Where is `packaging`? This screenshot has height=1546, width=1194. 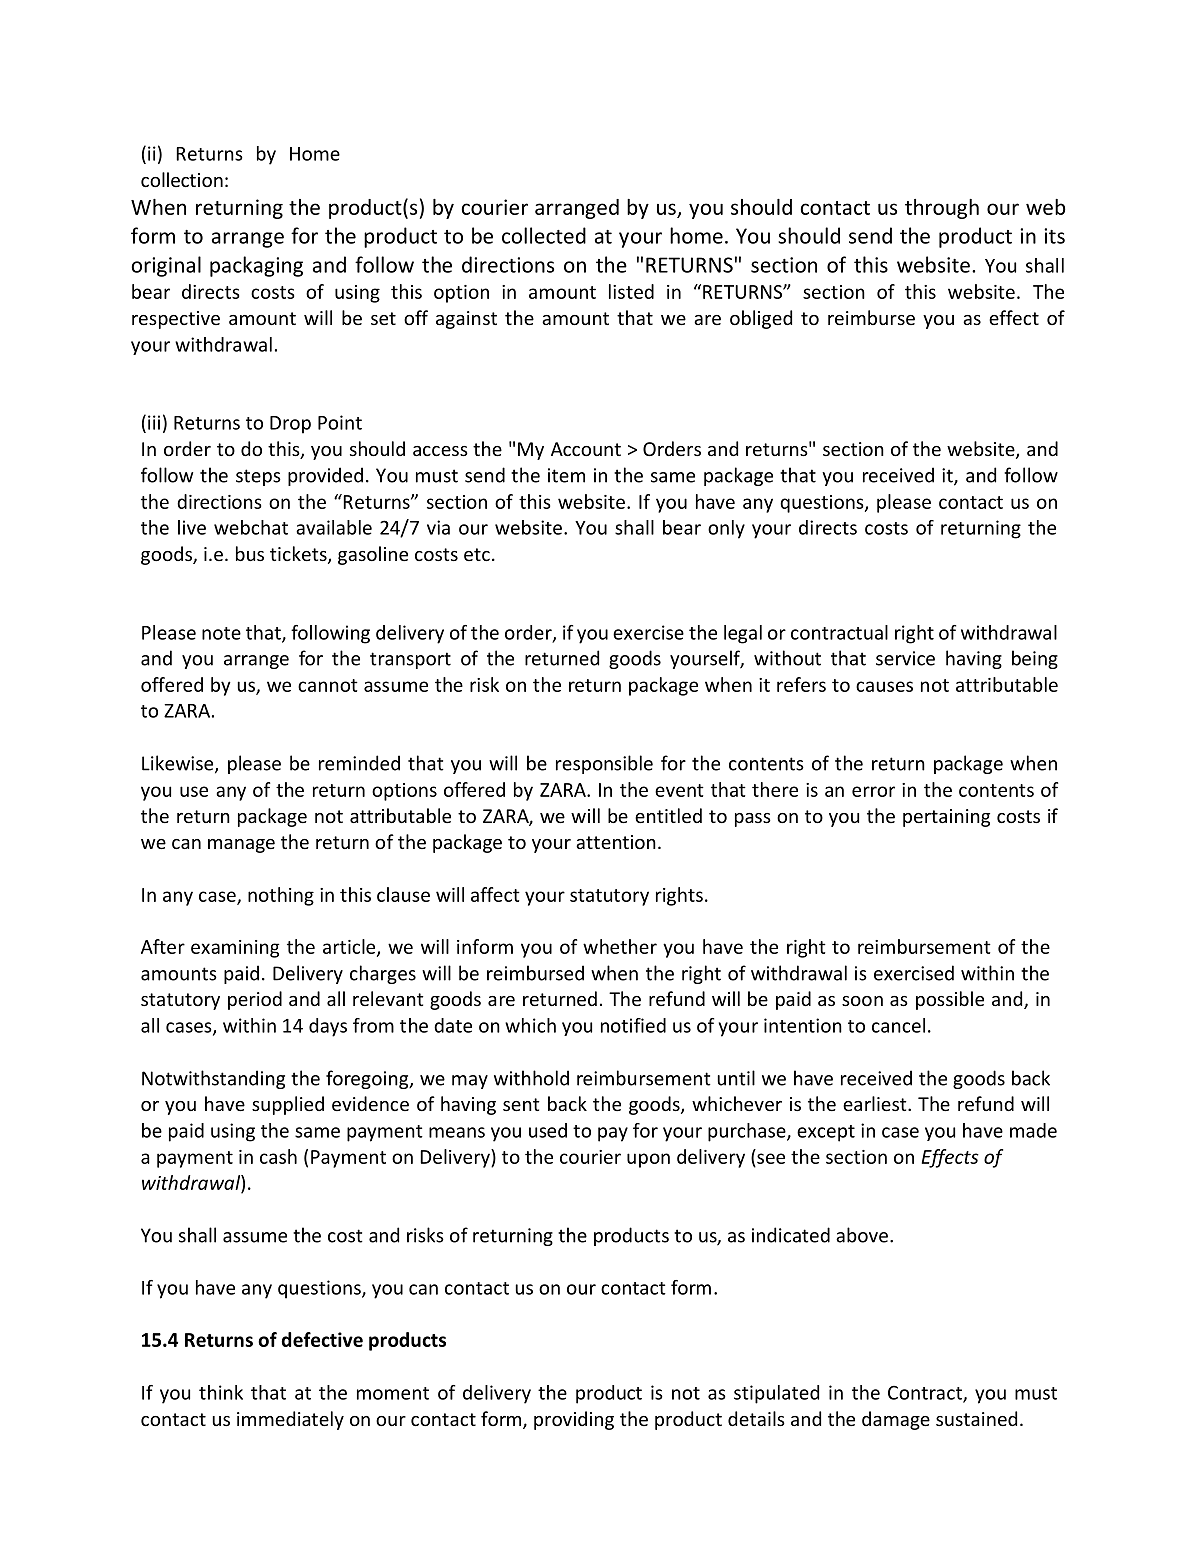
packaging is located at coordinates (256, 266).
